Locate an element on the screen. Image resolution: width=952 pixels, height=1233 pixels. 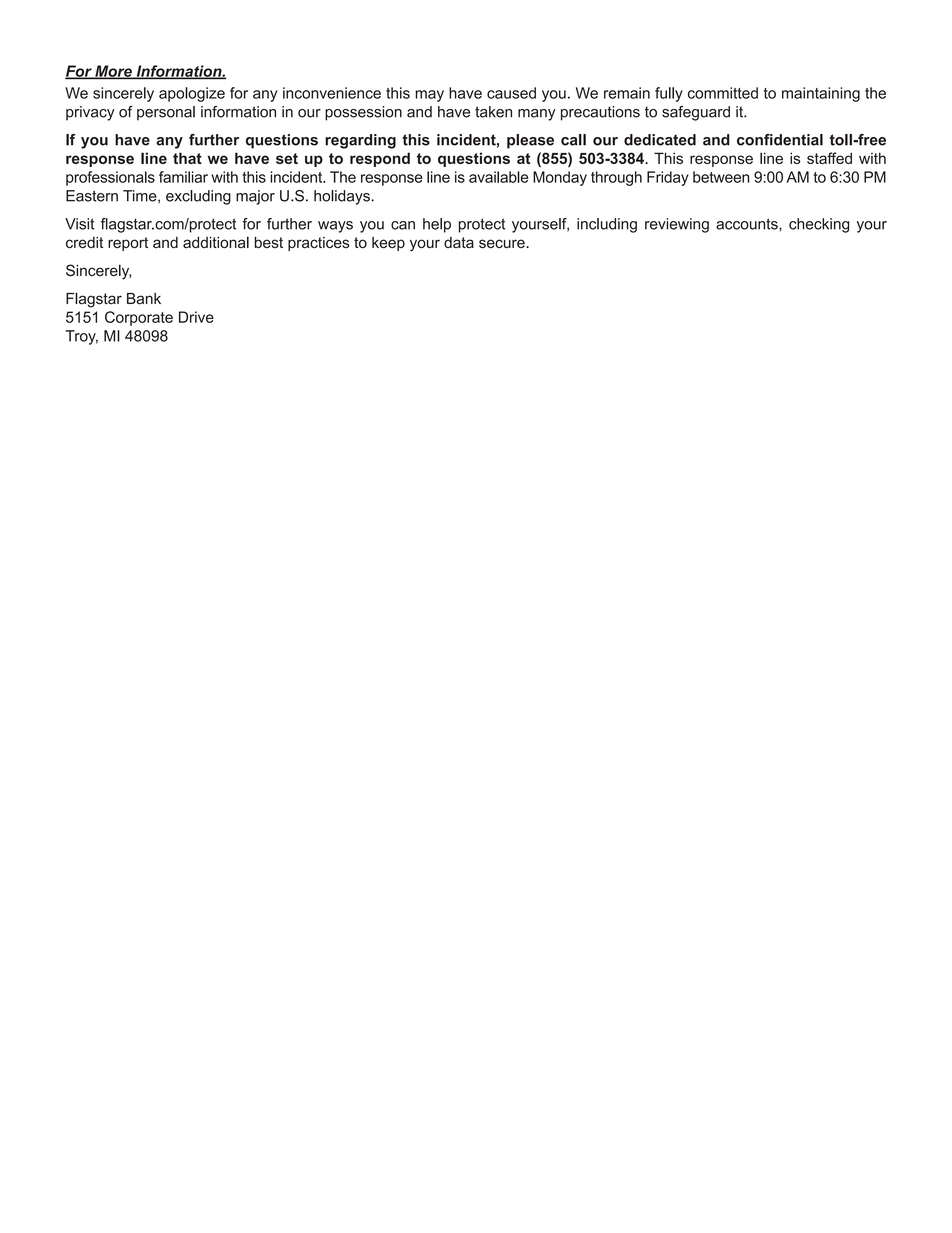
More is located at coordinates (113, 72).
